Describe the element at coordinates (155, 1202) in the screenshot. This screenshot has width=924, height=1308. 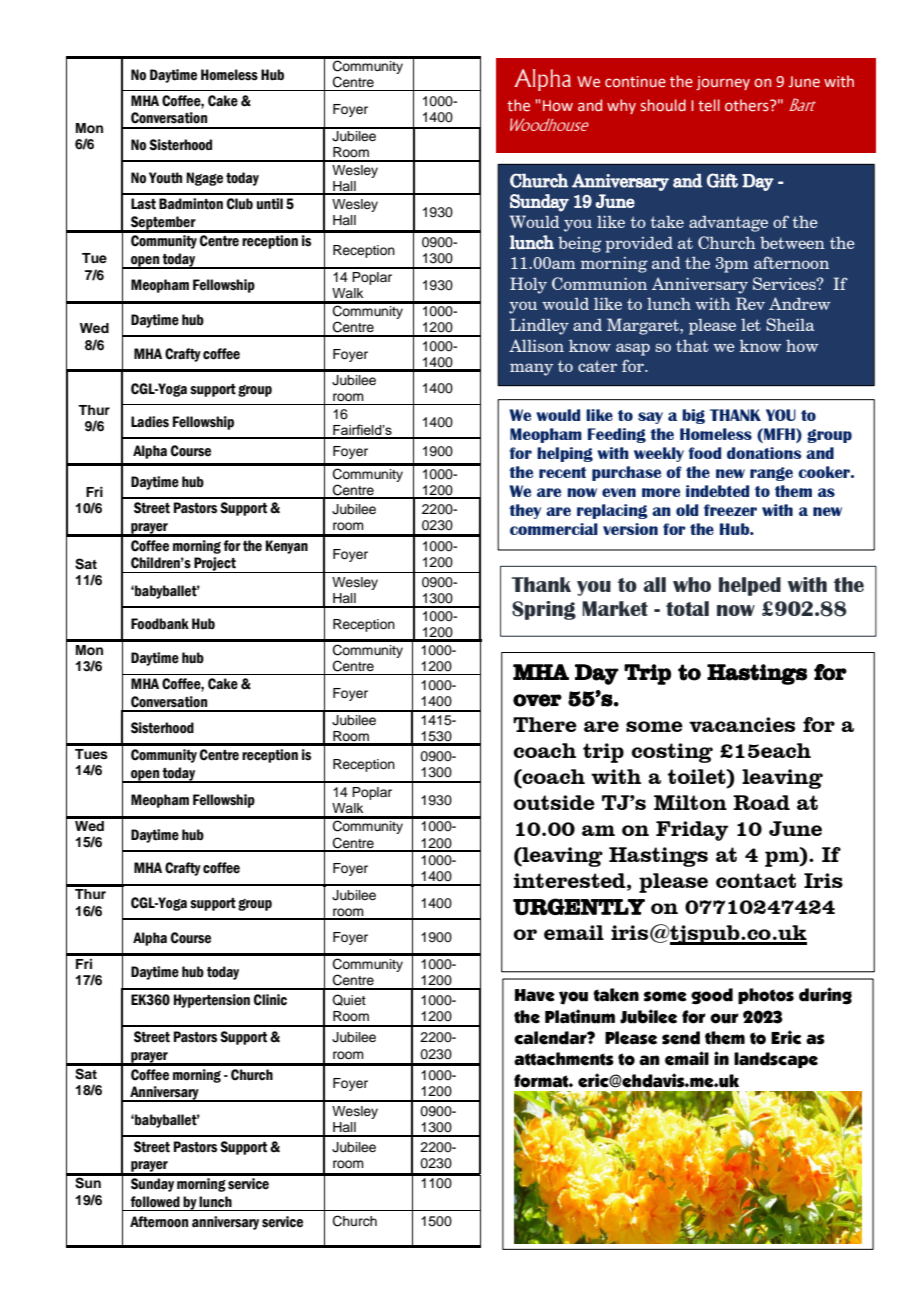
I see `followed` at that location.
